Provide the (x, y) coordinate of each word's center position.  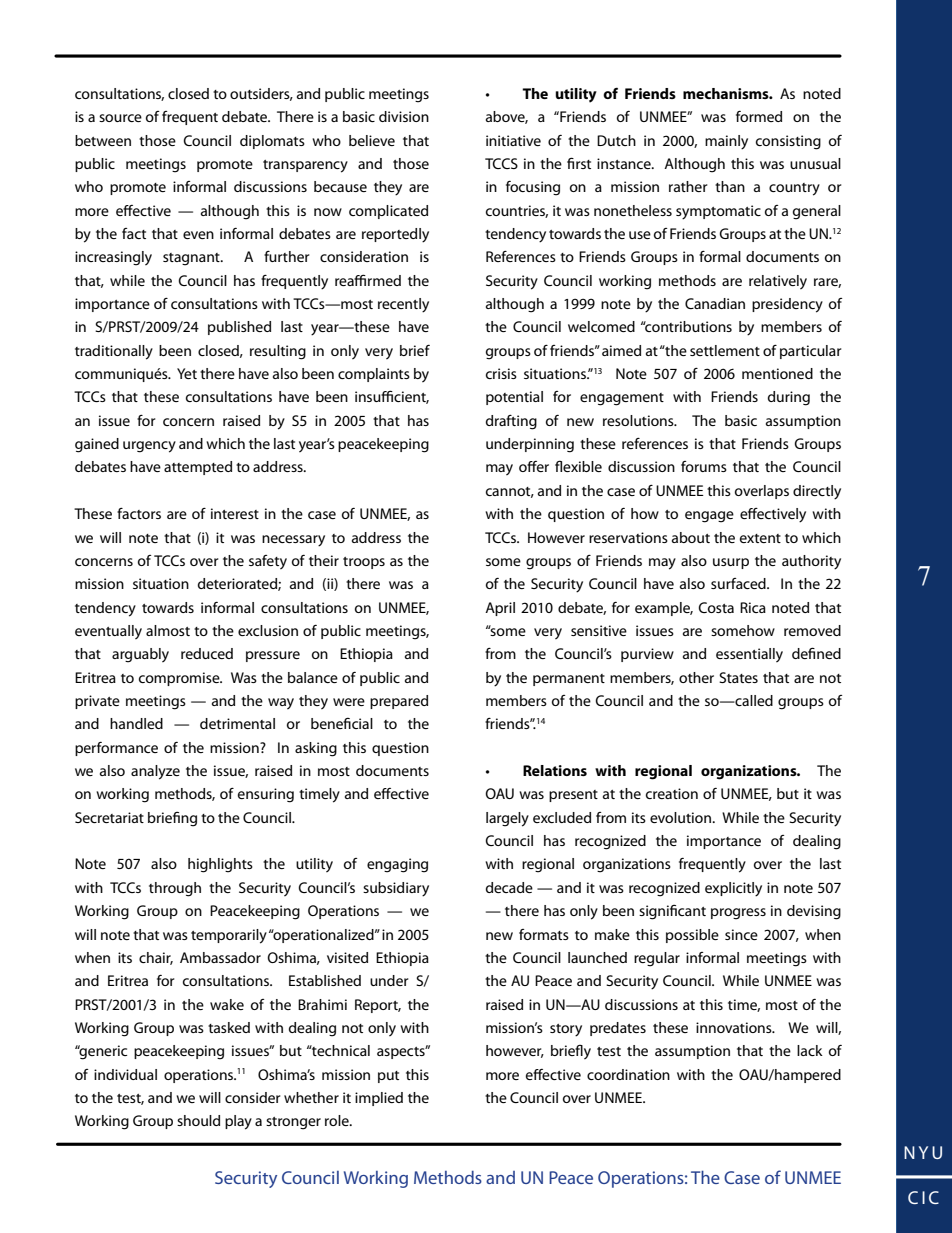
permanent (569, 680)
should (198, 1120)
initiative (513, 140)
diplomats (272, 142)
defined (816, 653)
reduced (207, 653)
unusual (815, 163)
